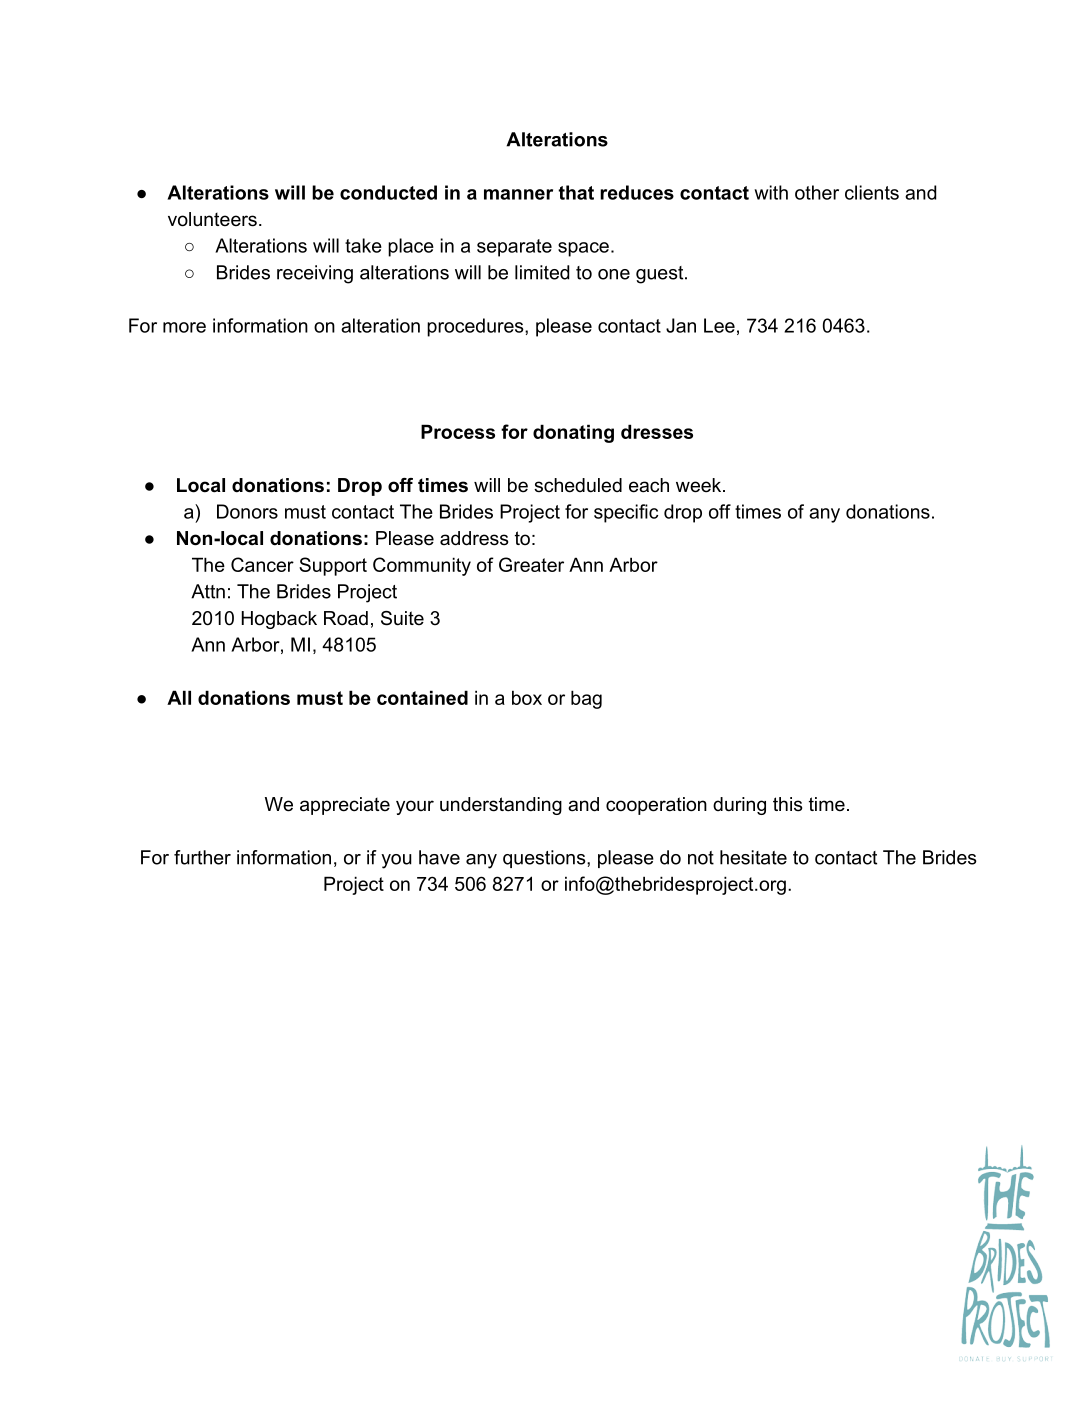 This page has height=1404, width=1085. I want to click on Lee, so click(719, 325).
